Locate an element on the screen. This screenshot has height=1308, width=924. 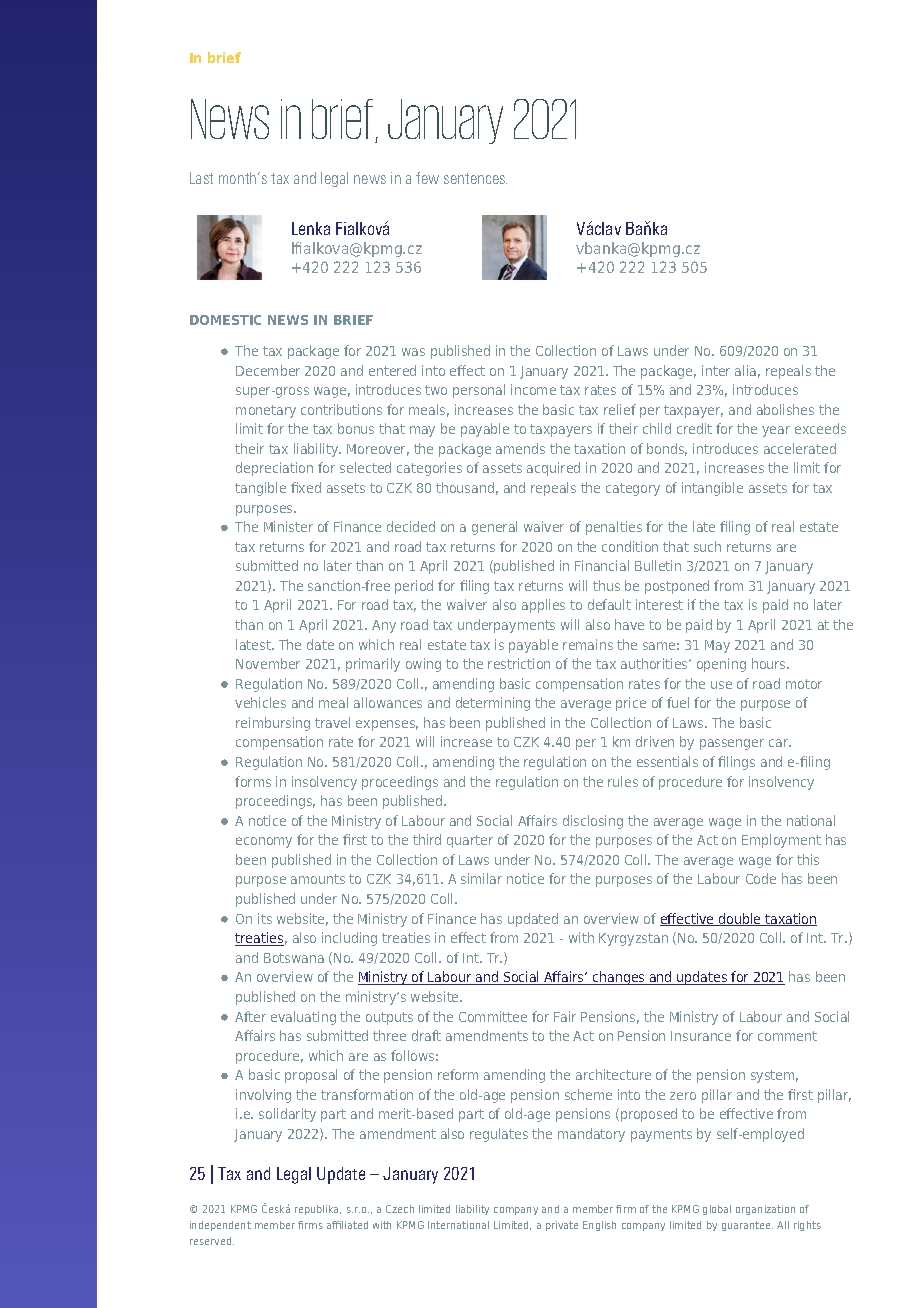
year is located at coordinates (776, 431).
